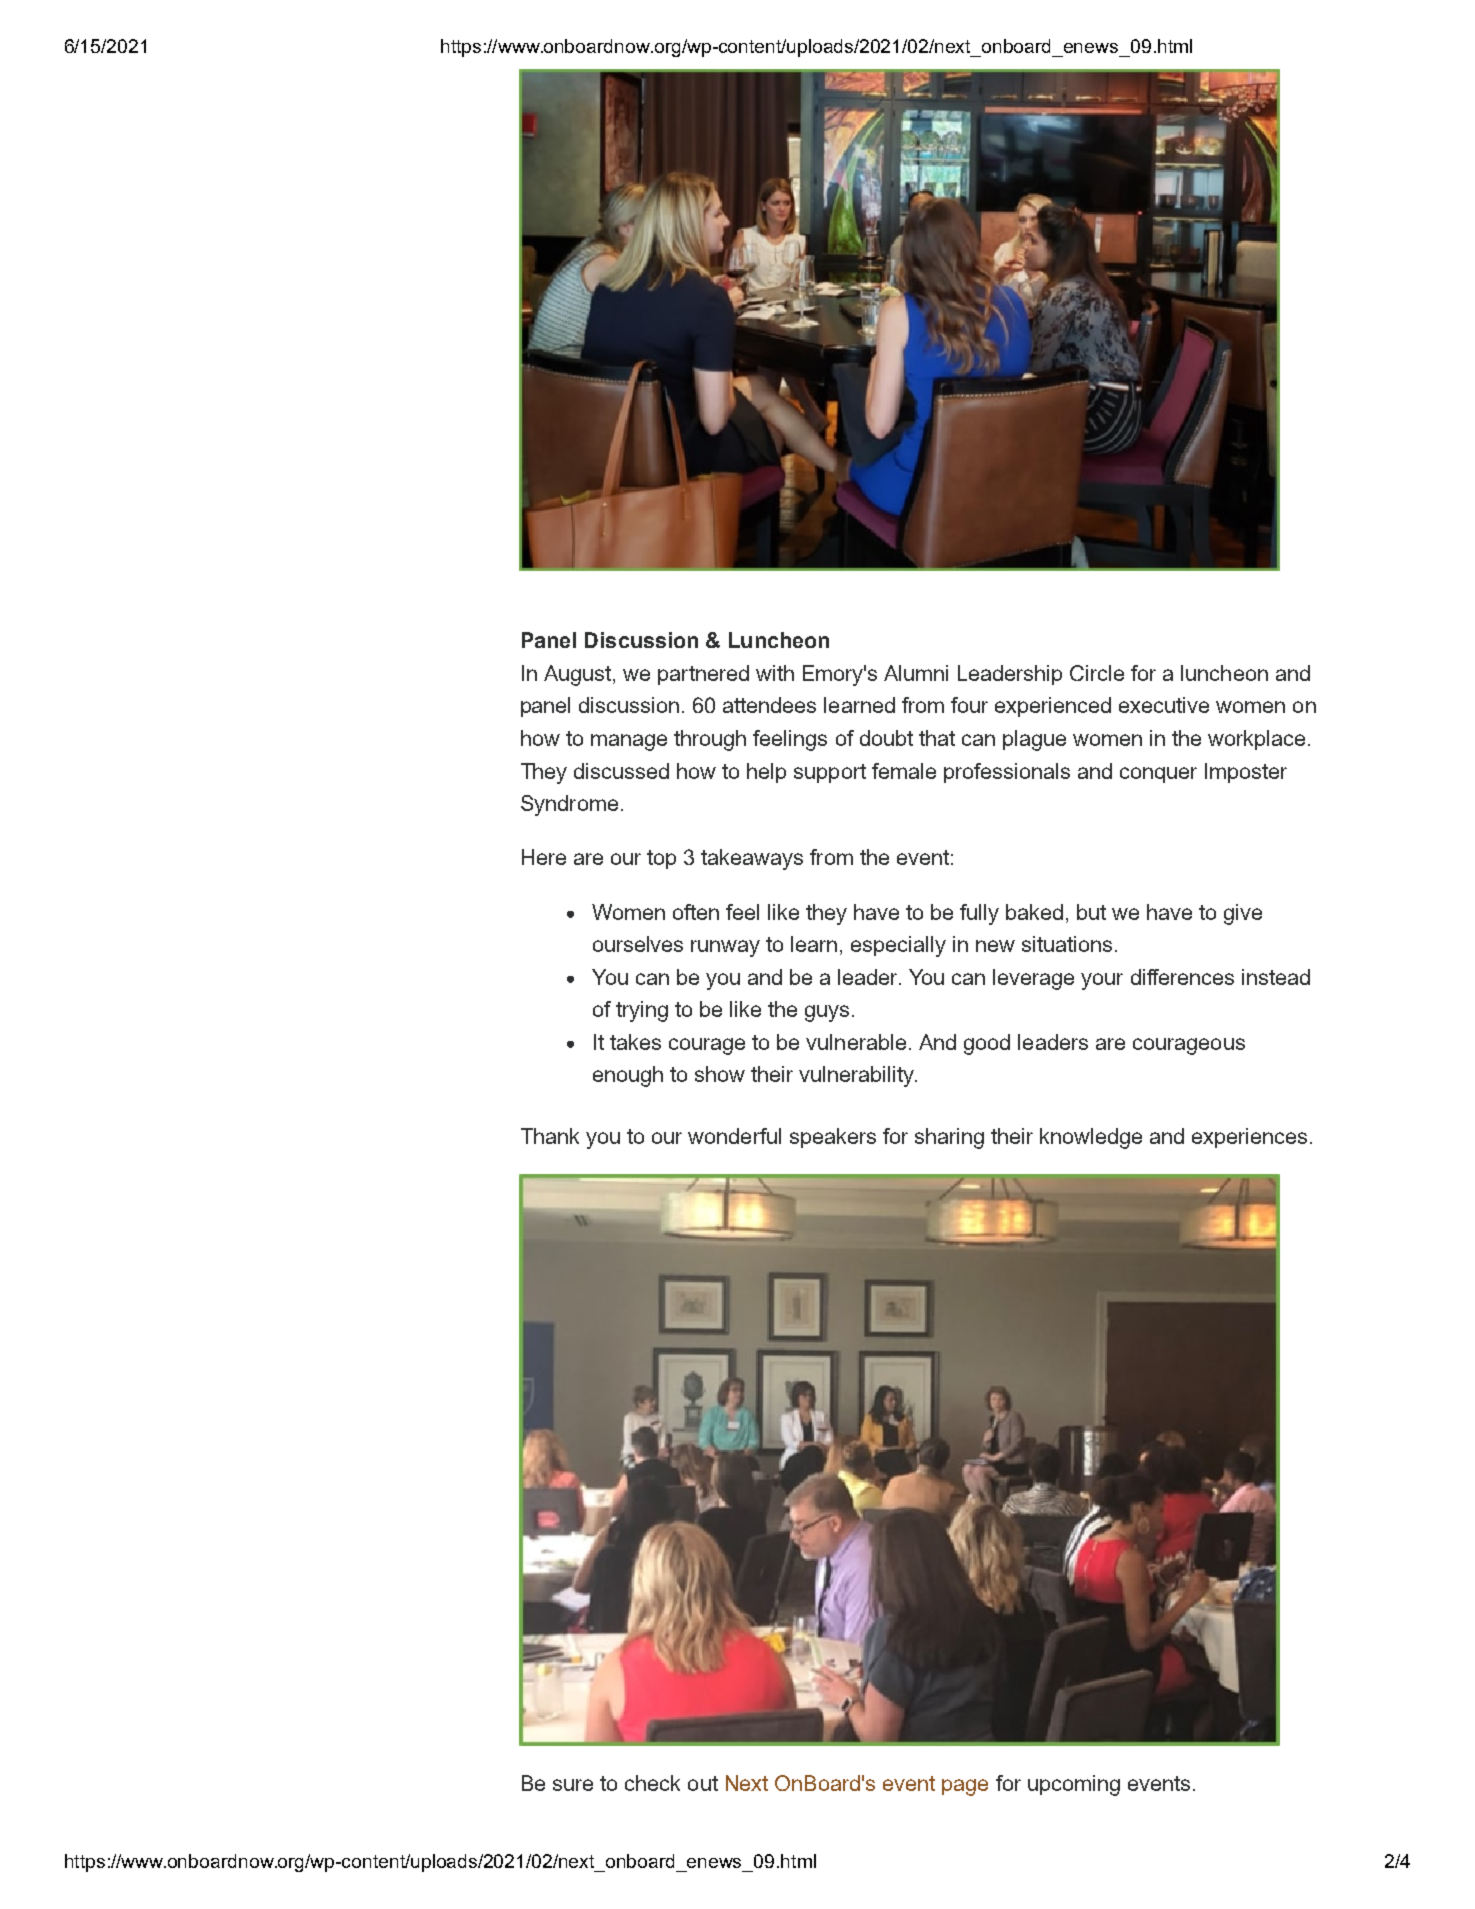 Image resolution: width=1475 pixels, height=1909 pixels. I want to click on executive, so click(1164, 705).
